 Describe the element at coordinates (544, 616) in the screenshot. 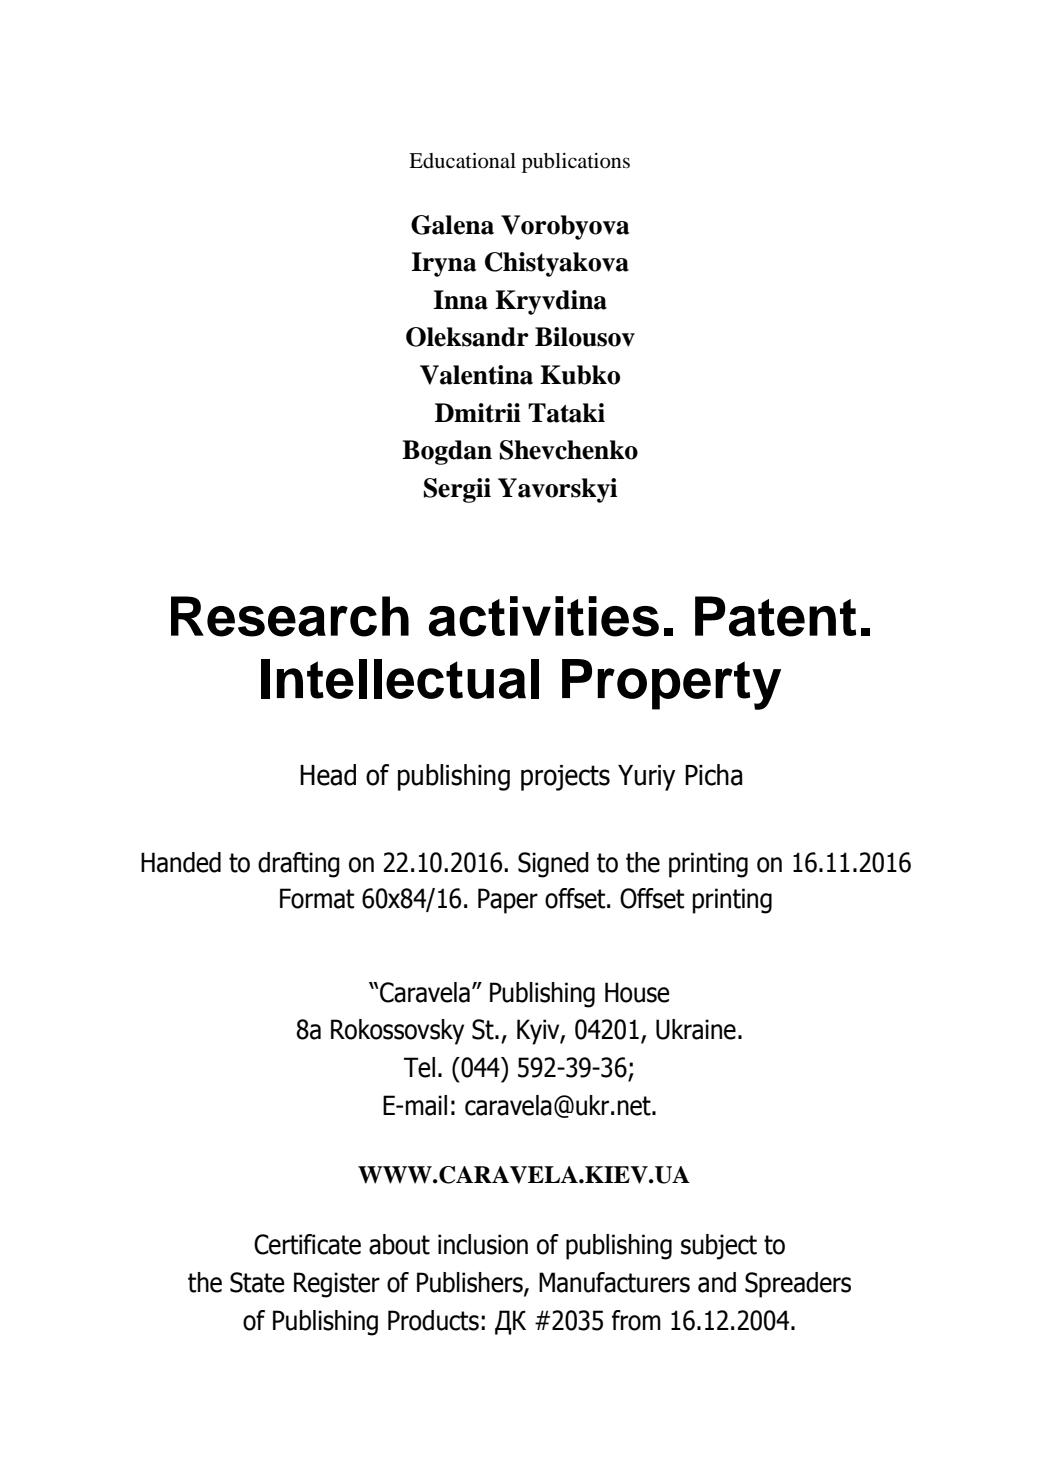

I see `activities` at that location.
